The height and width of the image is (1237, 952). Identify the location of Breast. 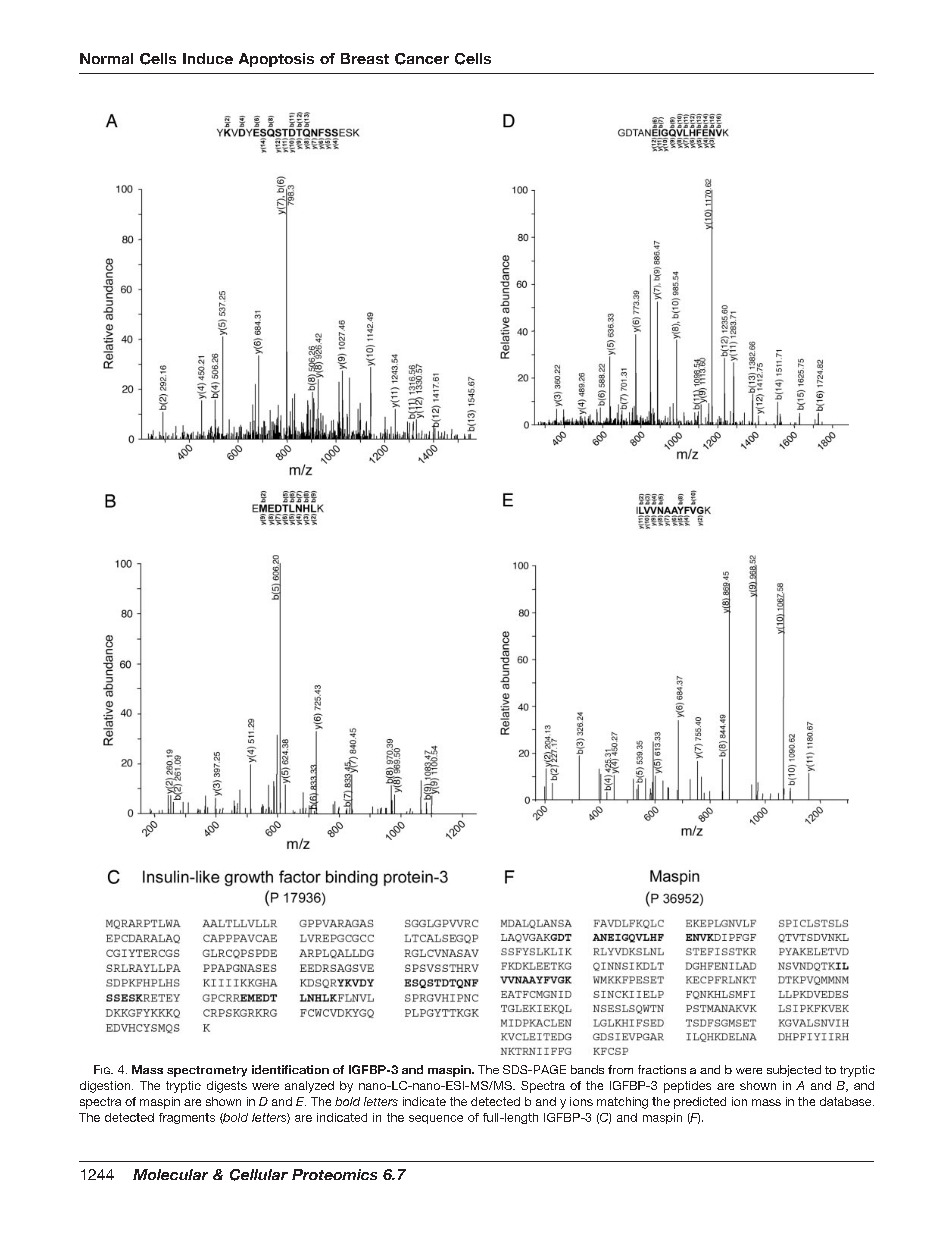
(365, 58).
